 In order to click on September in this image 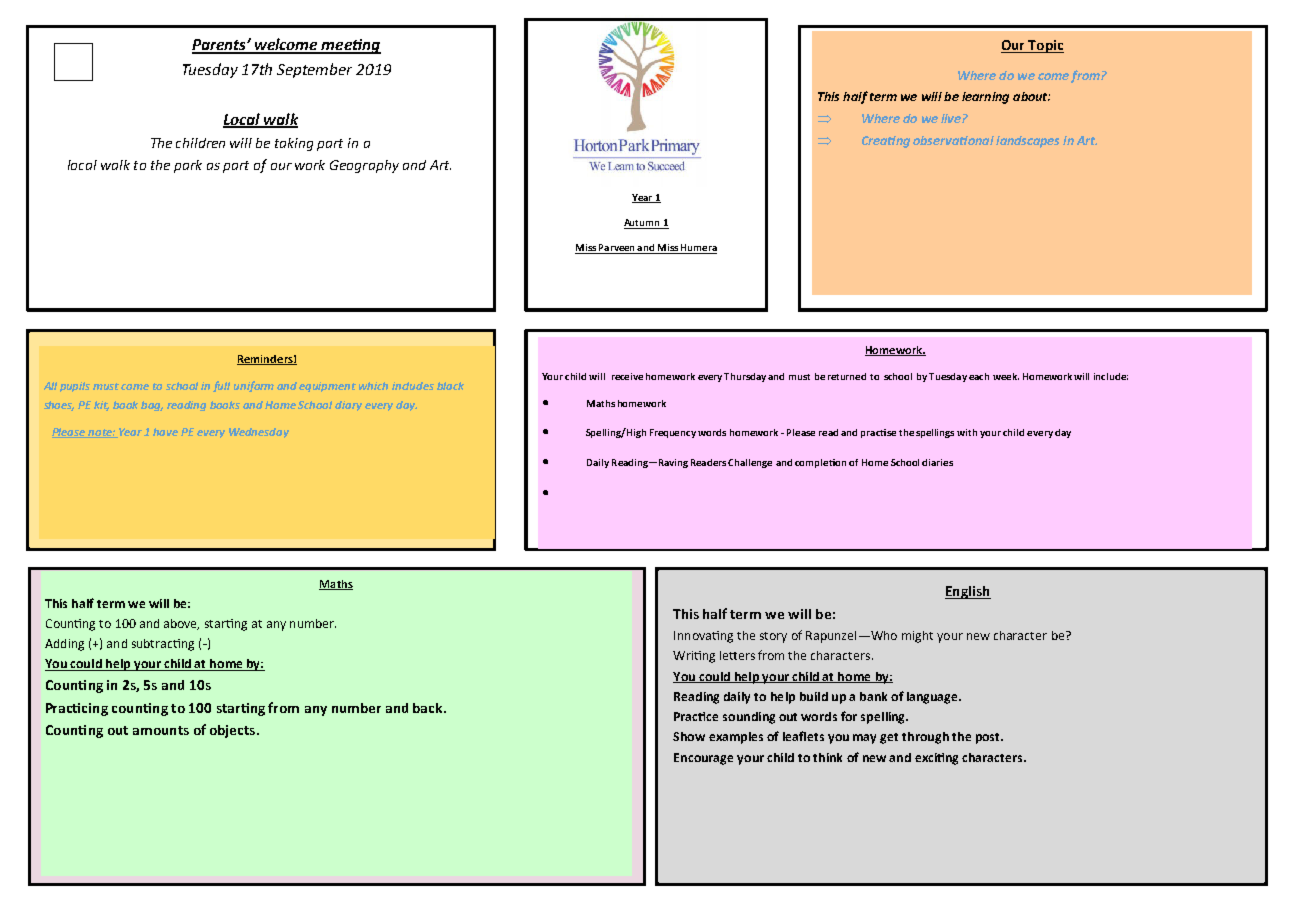, I will do `click(314, 70)`.
